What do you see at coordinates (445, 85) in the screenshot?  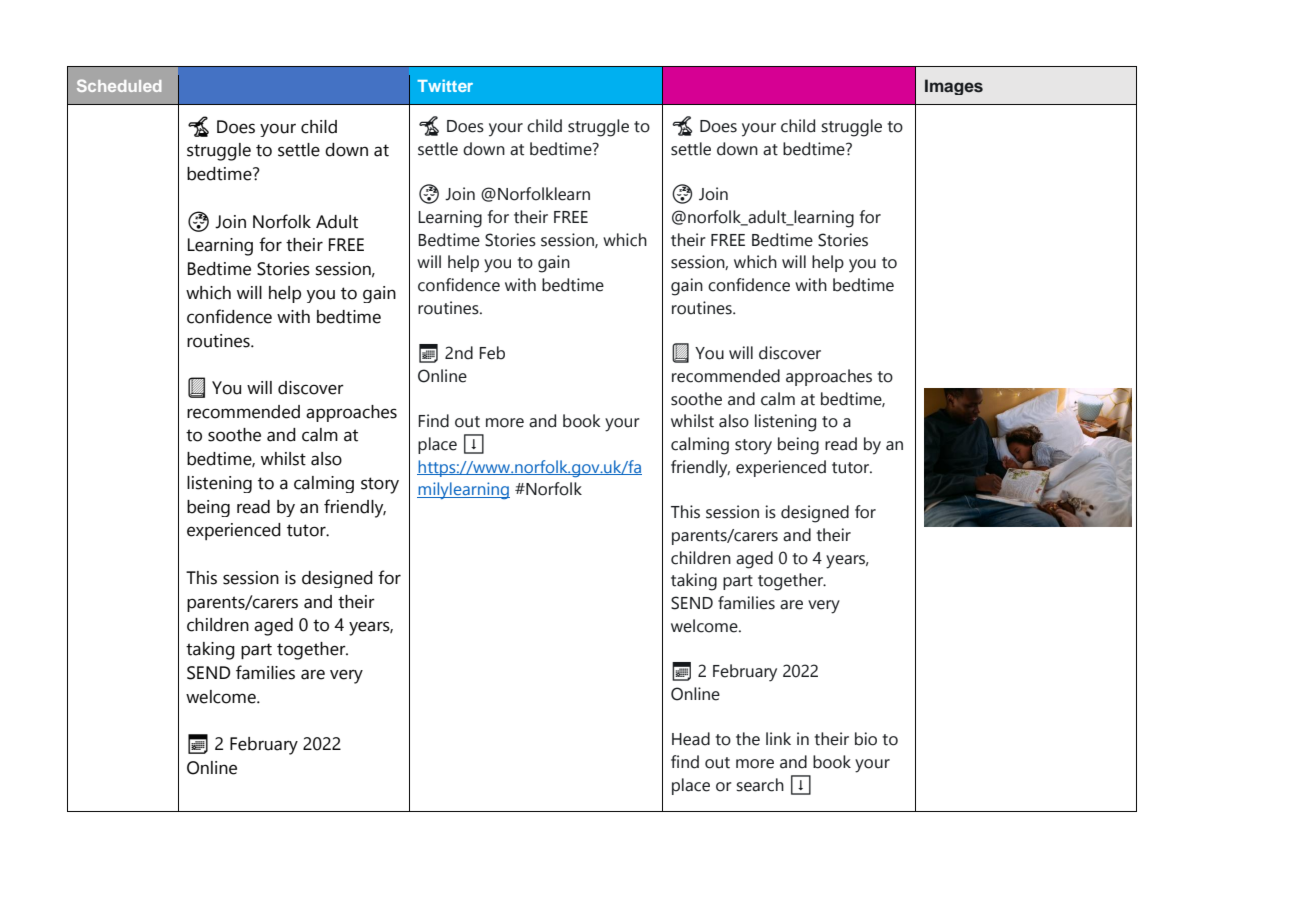 I see `Twitter` at bounding box center [445, 85].
